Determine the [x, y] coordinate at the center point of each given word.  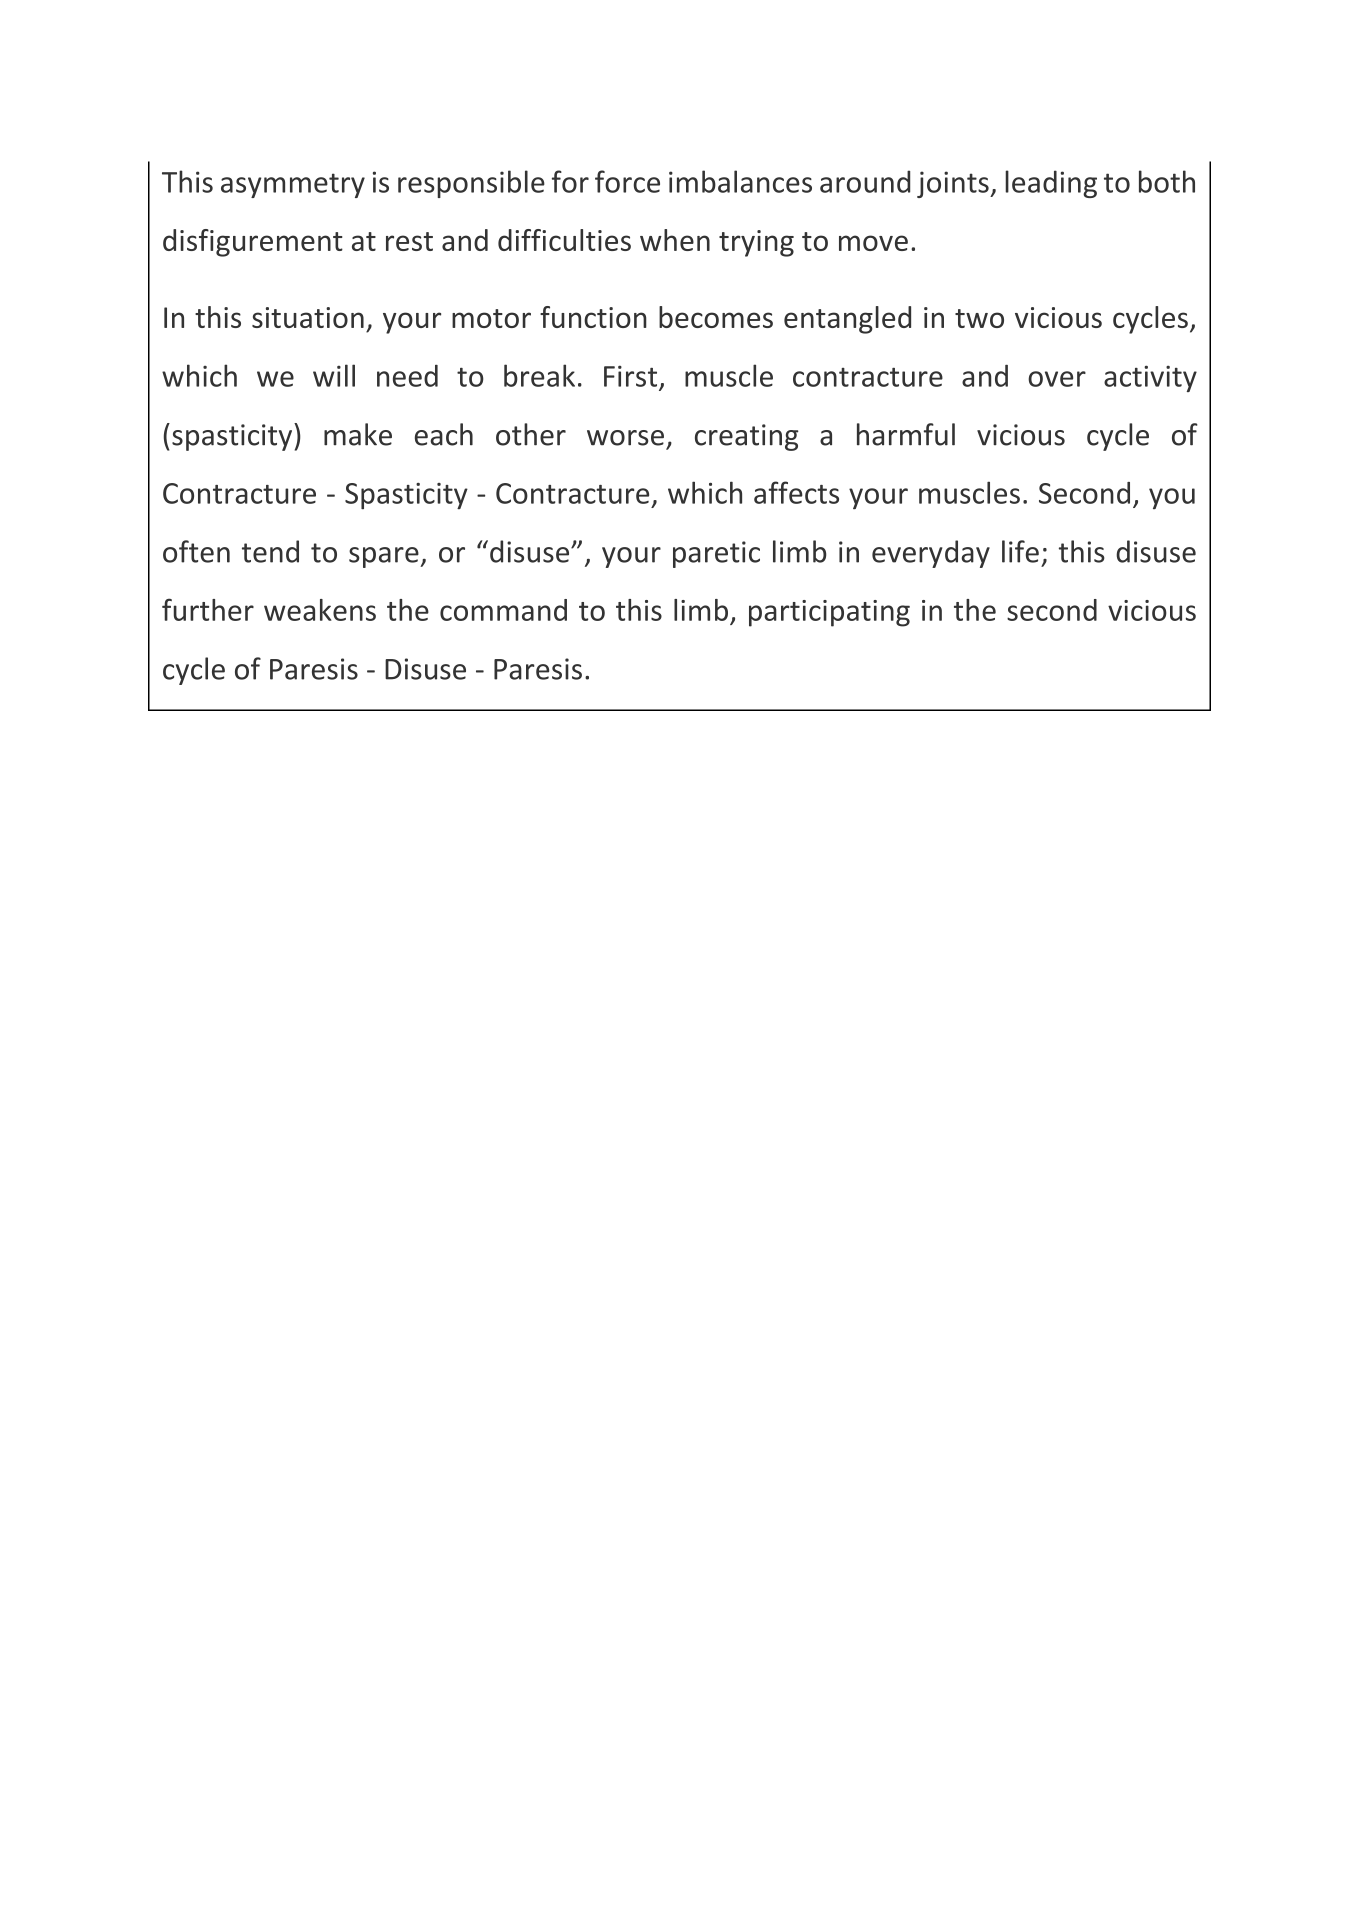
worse [625, 438]
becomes [716, 317]
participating [829, 613]
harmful [906, 434]
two [979, 318]
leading [1051, 184]
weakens [320, 610]
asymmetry [293, 185]
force [627, 181]
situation [308, 317]
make [358, 434]
